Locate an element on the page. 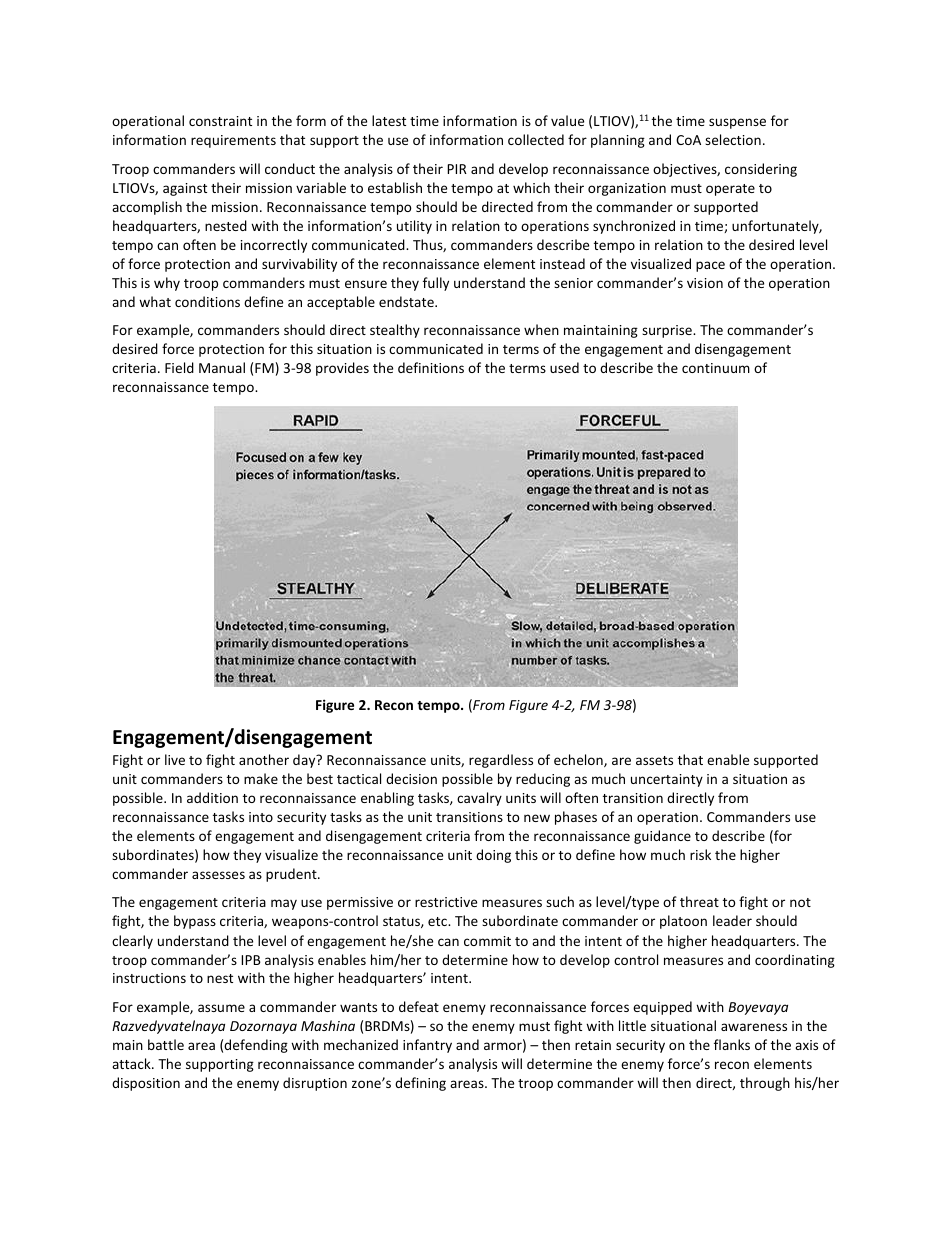 The image size is (952, 1233). definitions is located at coordinates (431, 367).
